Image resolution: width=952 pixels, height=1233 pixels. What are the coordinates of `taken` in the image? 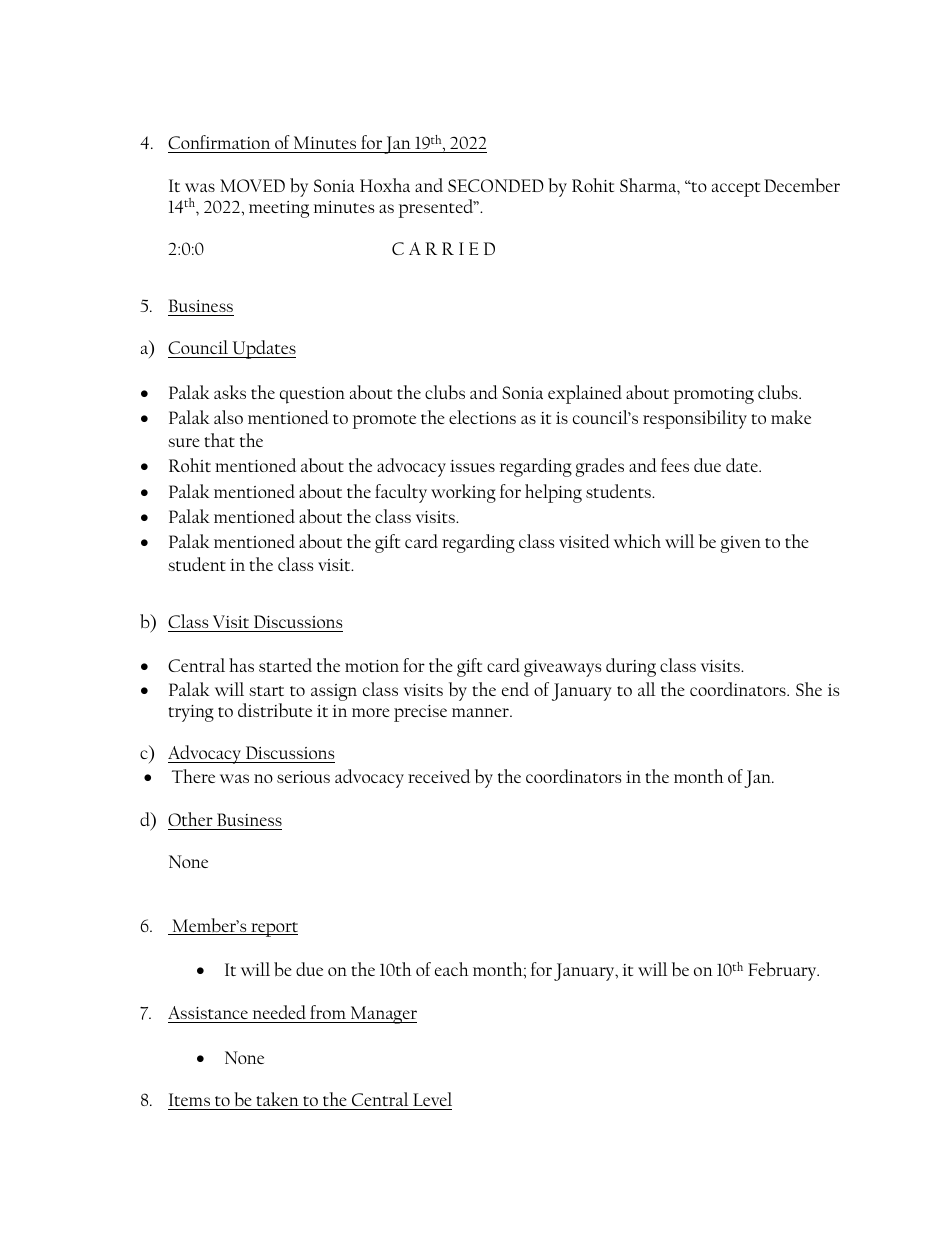 It's located at (277, 1099).
